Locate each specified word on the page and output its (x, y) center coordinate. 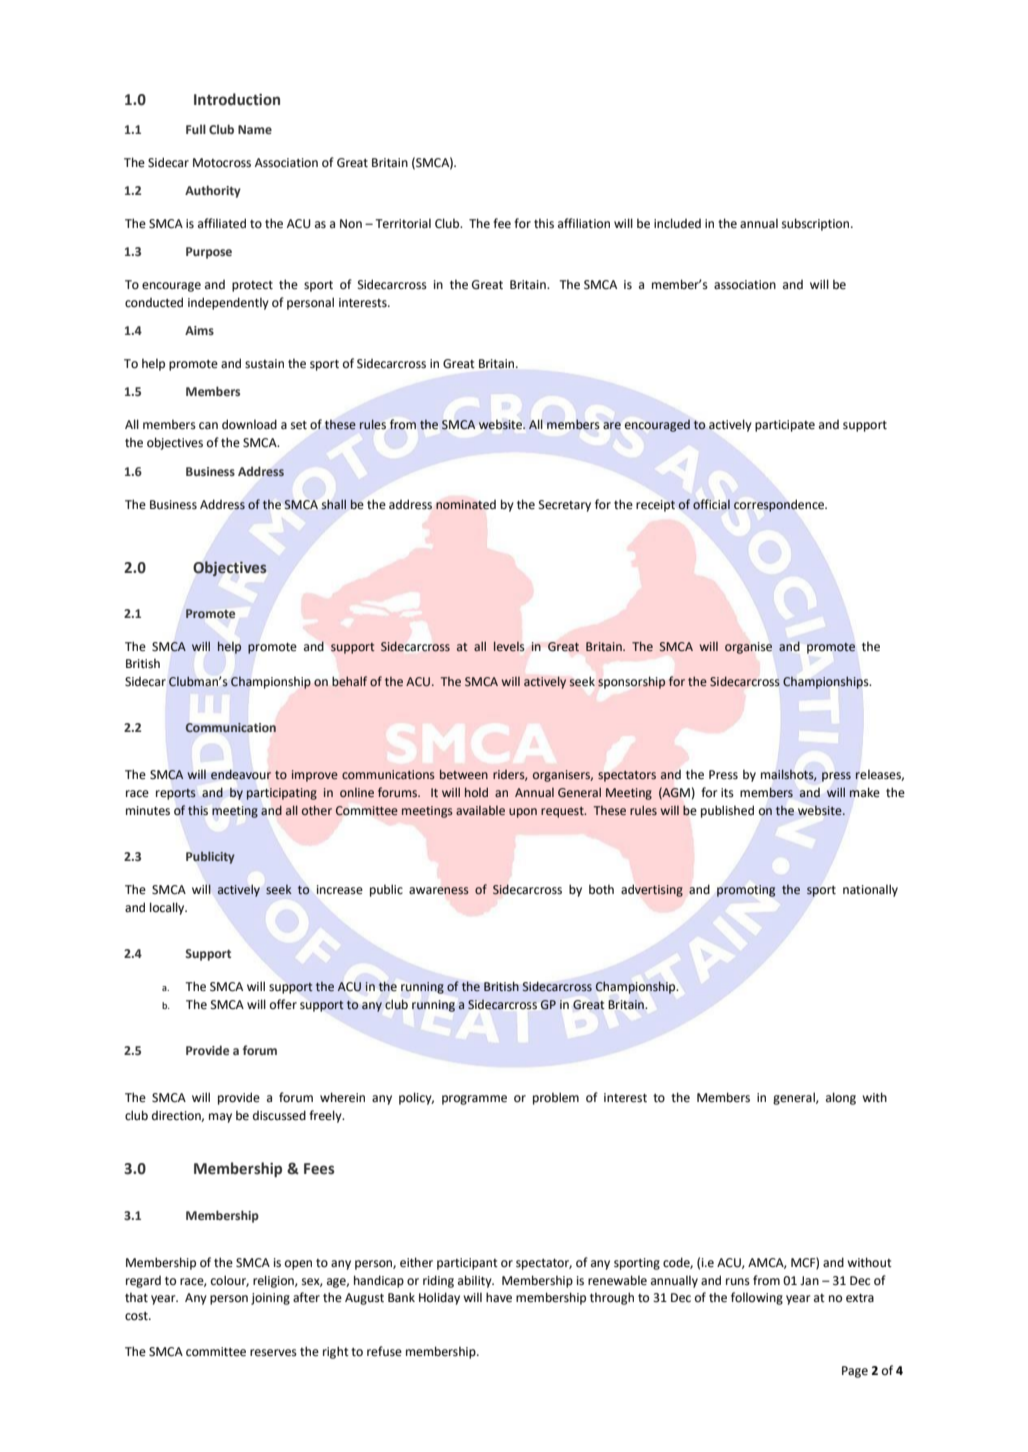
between (464, 774)
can (208, 426)
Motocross (222, 163)
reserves (273, 1353)
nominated (466, 505)
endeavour (241, 774)
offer (283, 1004)
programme (474, 1100)
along (841, 1098)
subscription (817, 224)
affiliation (584, 223)
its (727, 793)
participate (785, 426)
